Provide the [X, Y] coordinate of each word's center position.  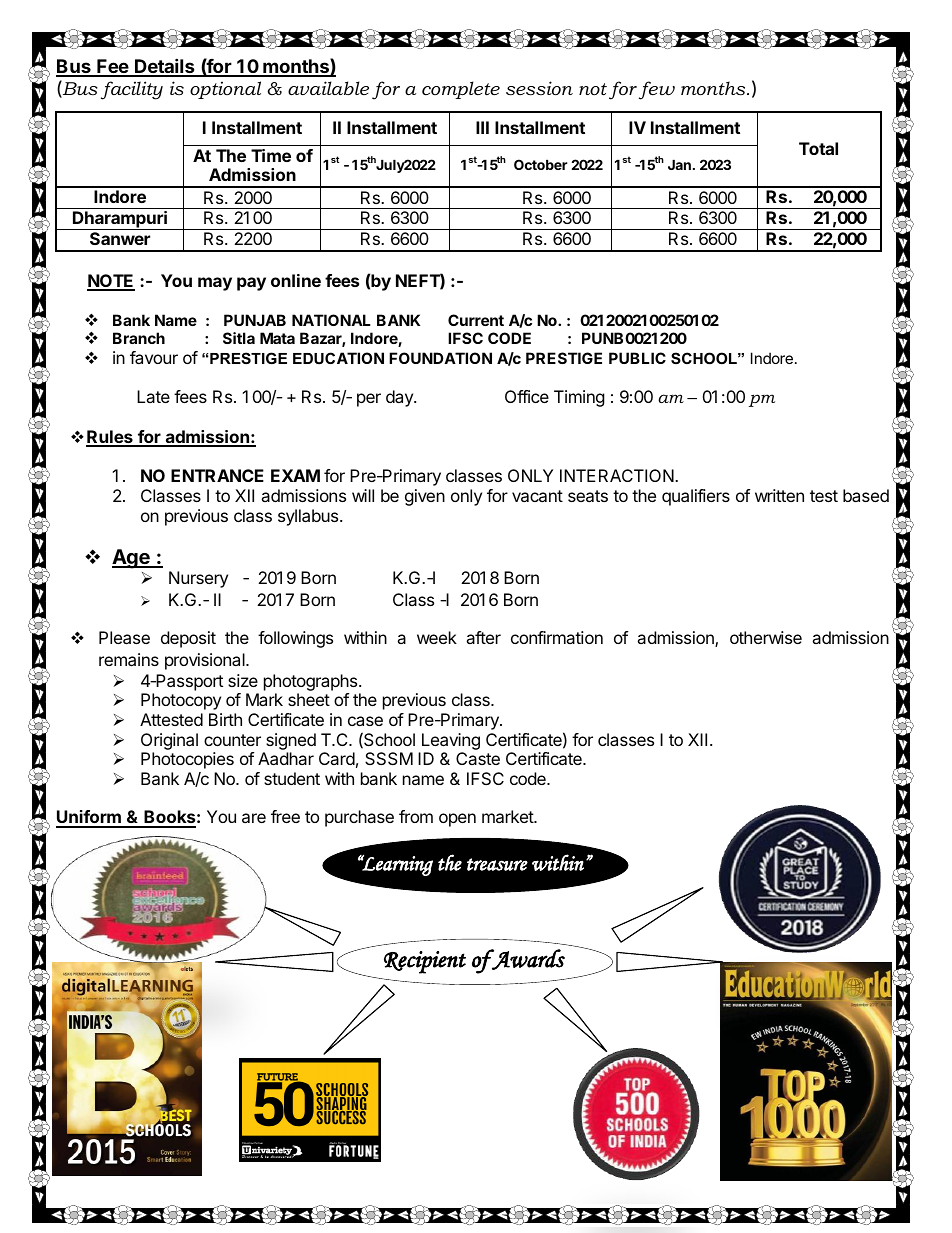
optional [225, 90]
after [483, 637]
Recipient [425, 962]
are [254, 818]
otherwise [766, 637]
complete [461, 90]
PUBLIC [637, 358]
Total [818, 148]
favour [154, 357]
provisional [206, 661]
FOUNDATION [440, 358]
